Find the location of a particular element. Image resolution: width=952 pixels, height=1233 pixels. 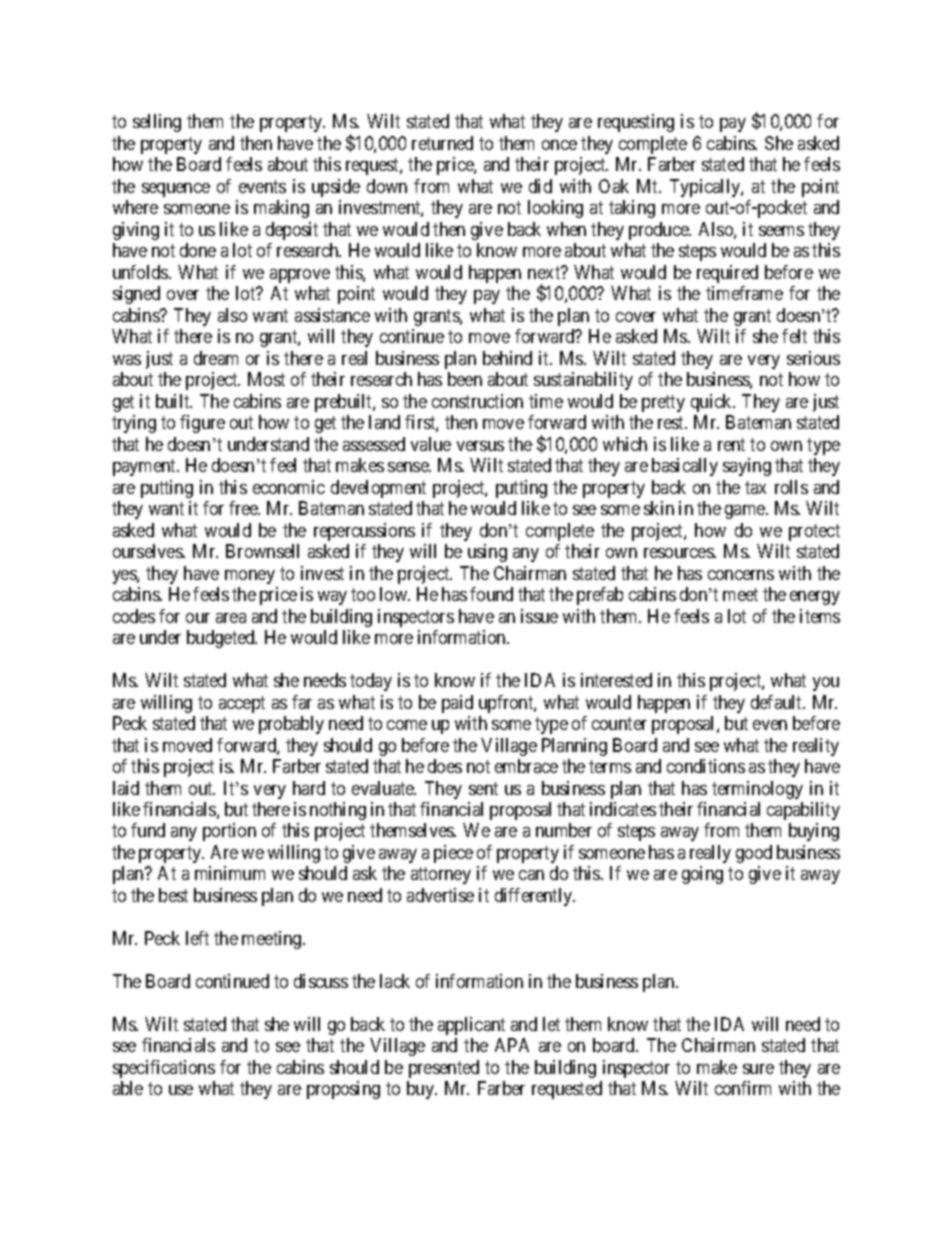

returned is located at coordinates (442, 143).
